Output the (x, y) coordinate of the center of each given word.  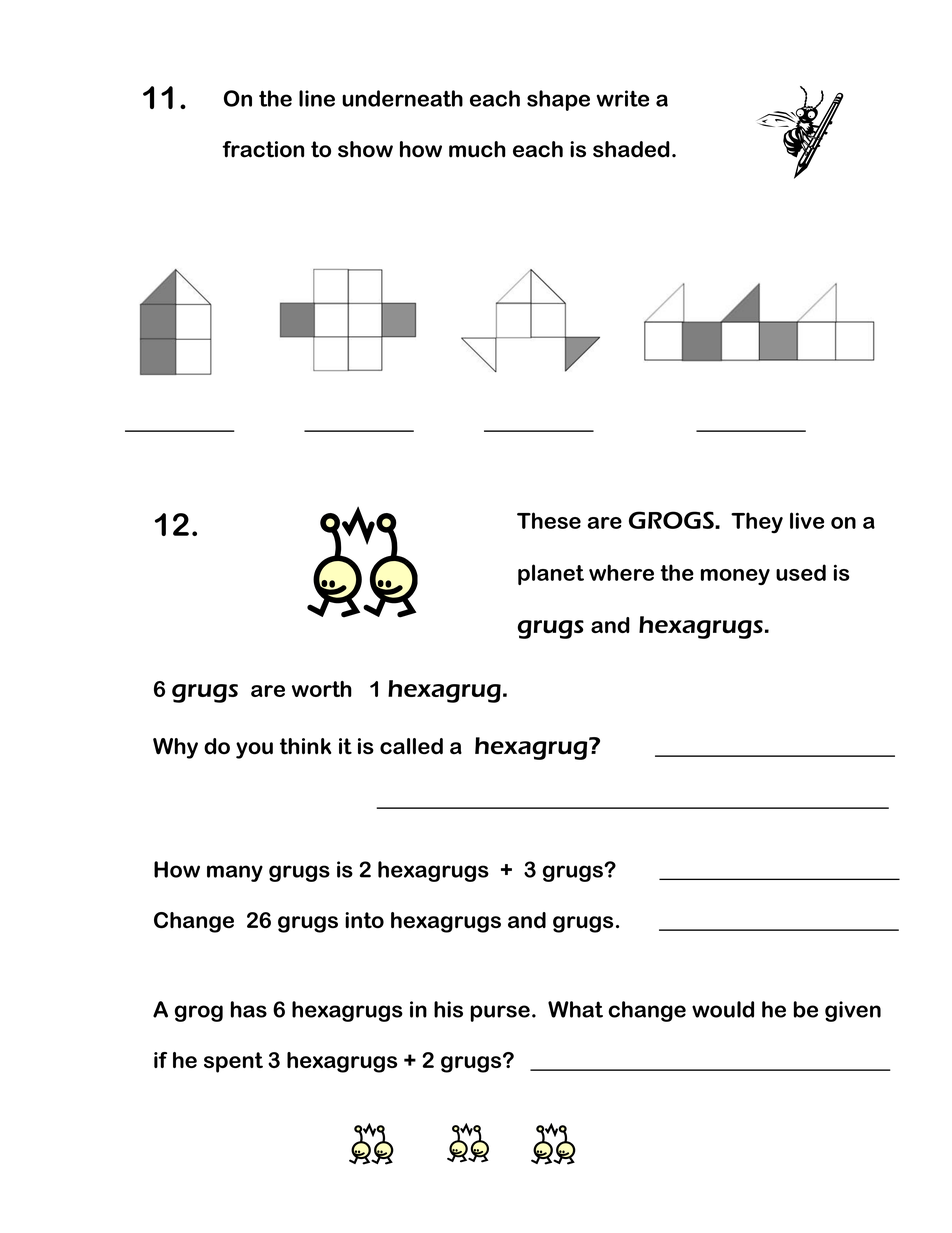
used (801, 572)
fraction (263, 149)
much (477, 149)
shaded (631, 149)
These (549, 520)
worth (322, 689)
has (249, 1009)
